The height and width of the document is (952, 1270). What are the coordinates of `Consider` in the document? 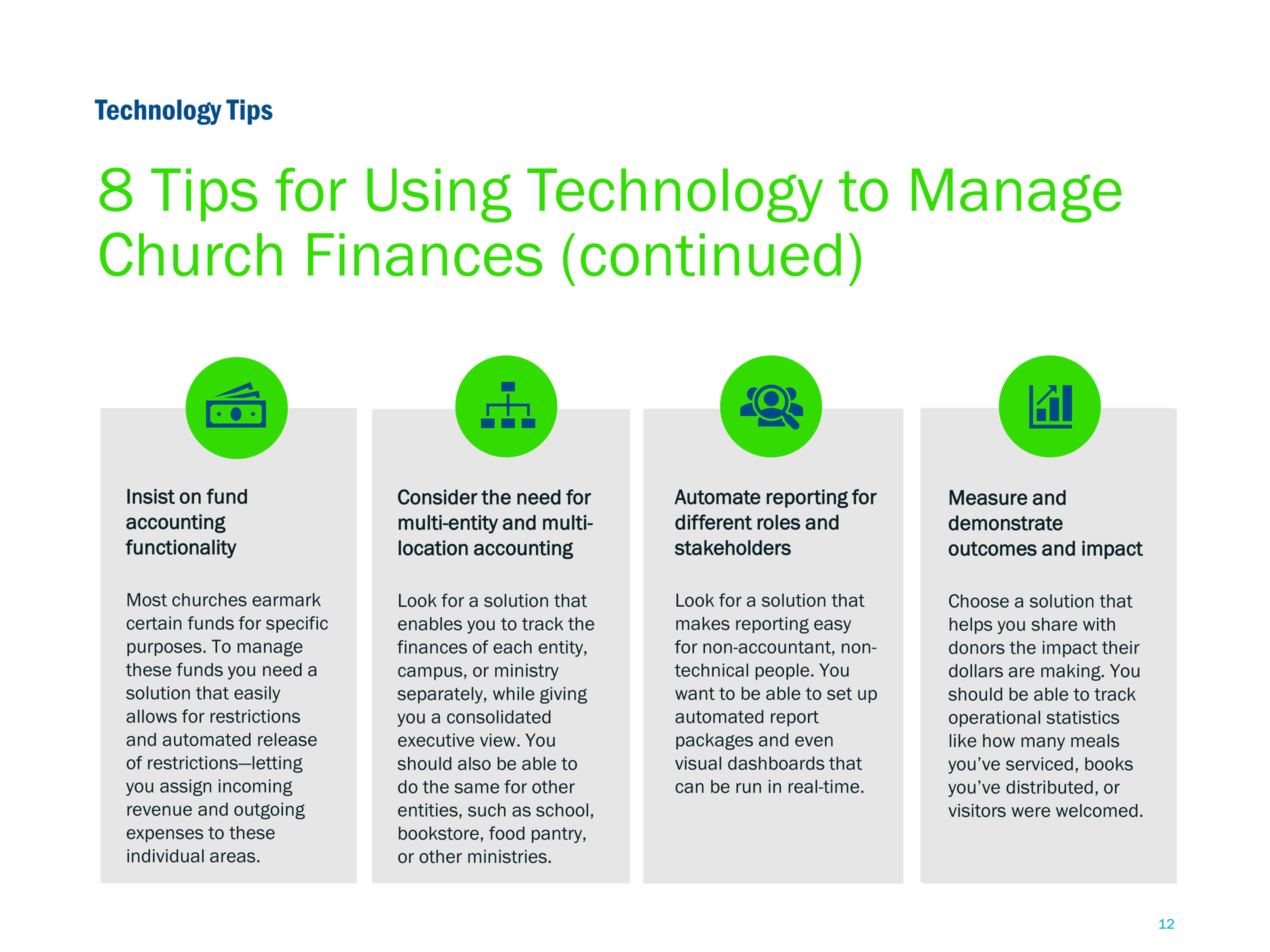 It's located at (438, 497).
